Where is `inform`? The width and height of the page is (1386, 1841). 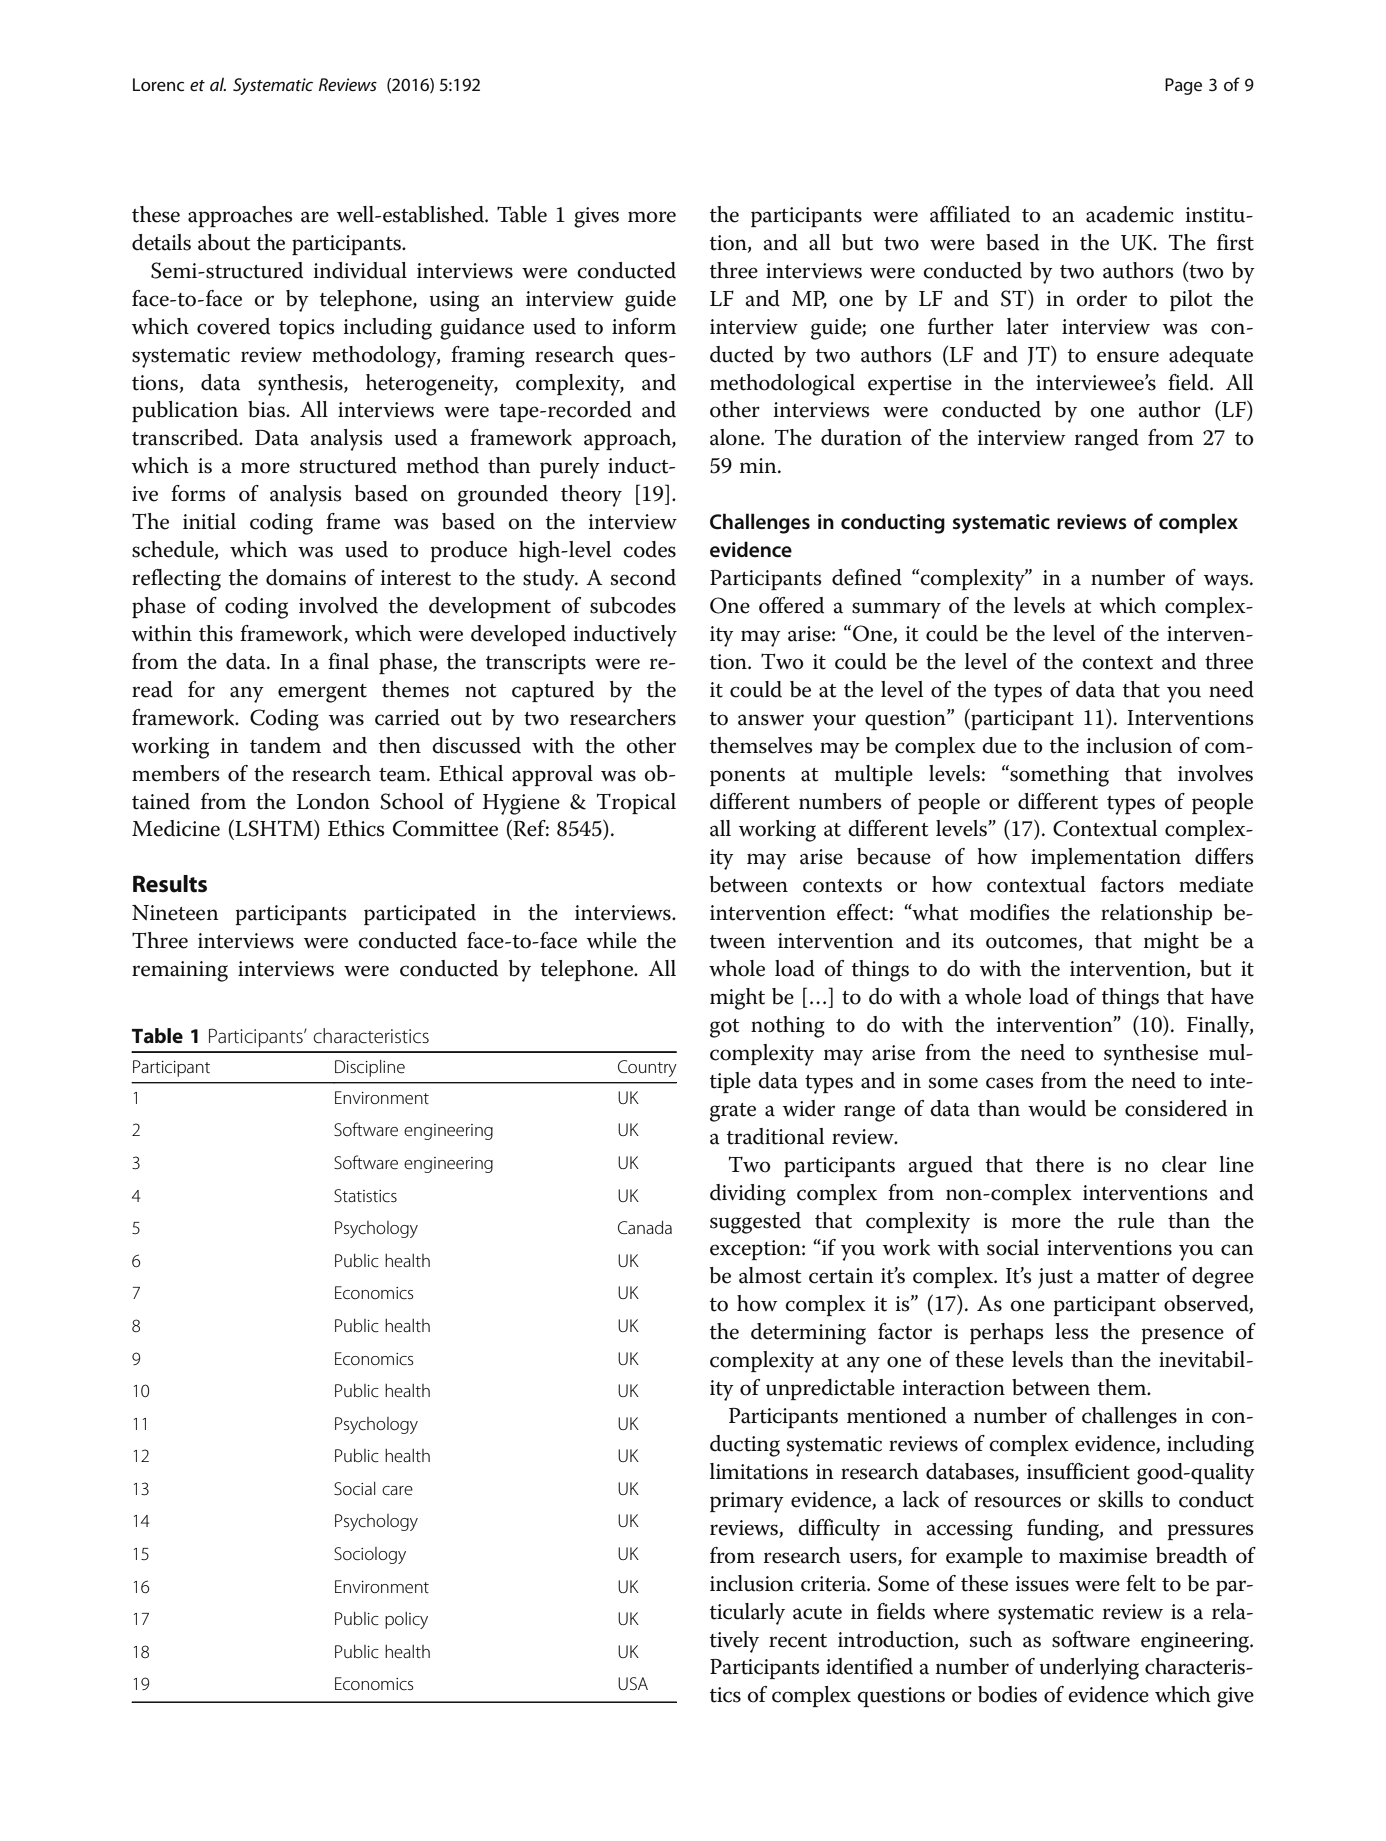 inform is located at coordinates (644, 326).
